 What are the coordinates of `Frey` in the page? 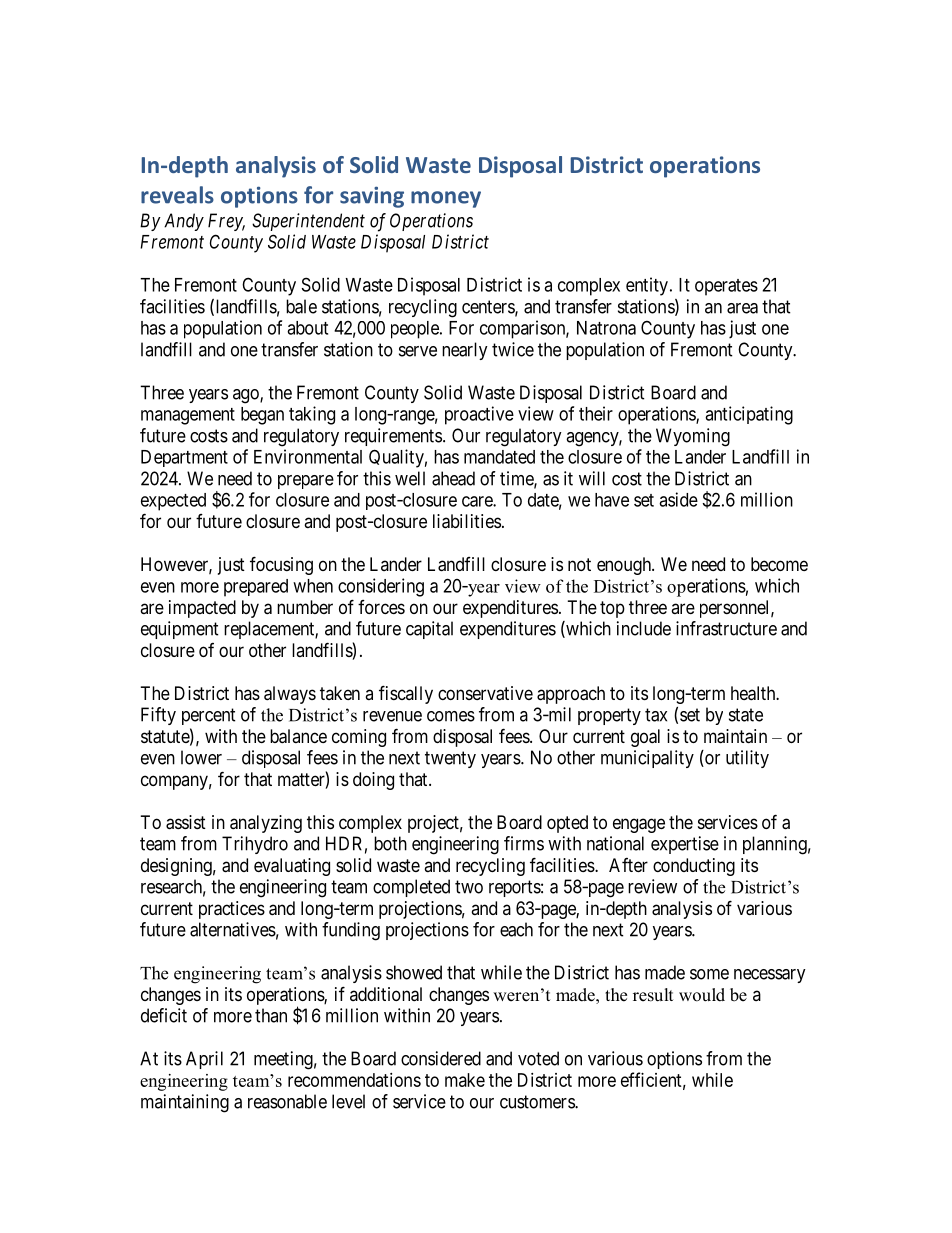 It's located at (226, 222).
